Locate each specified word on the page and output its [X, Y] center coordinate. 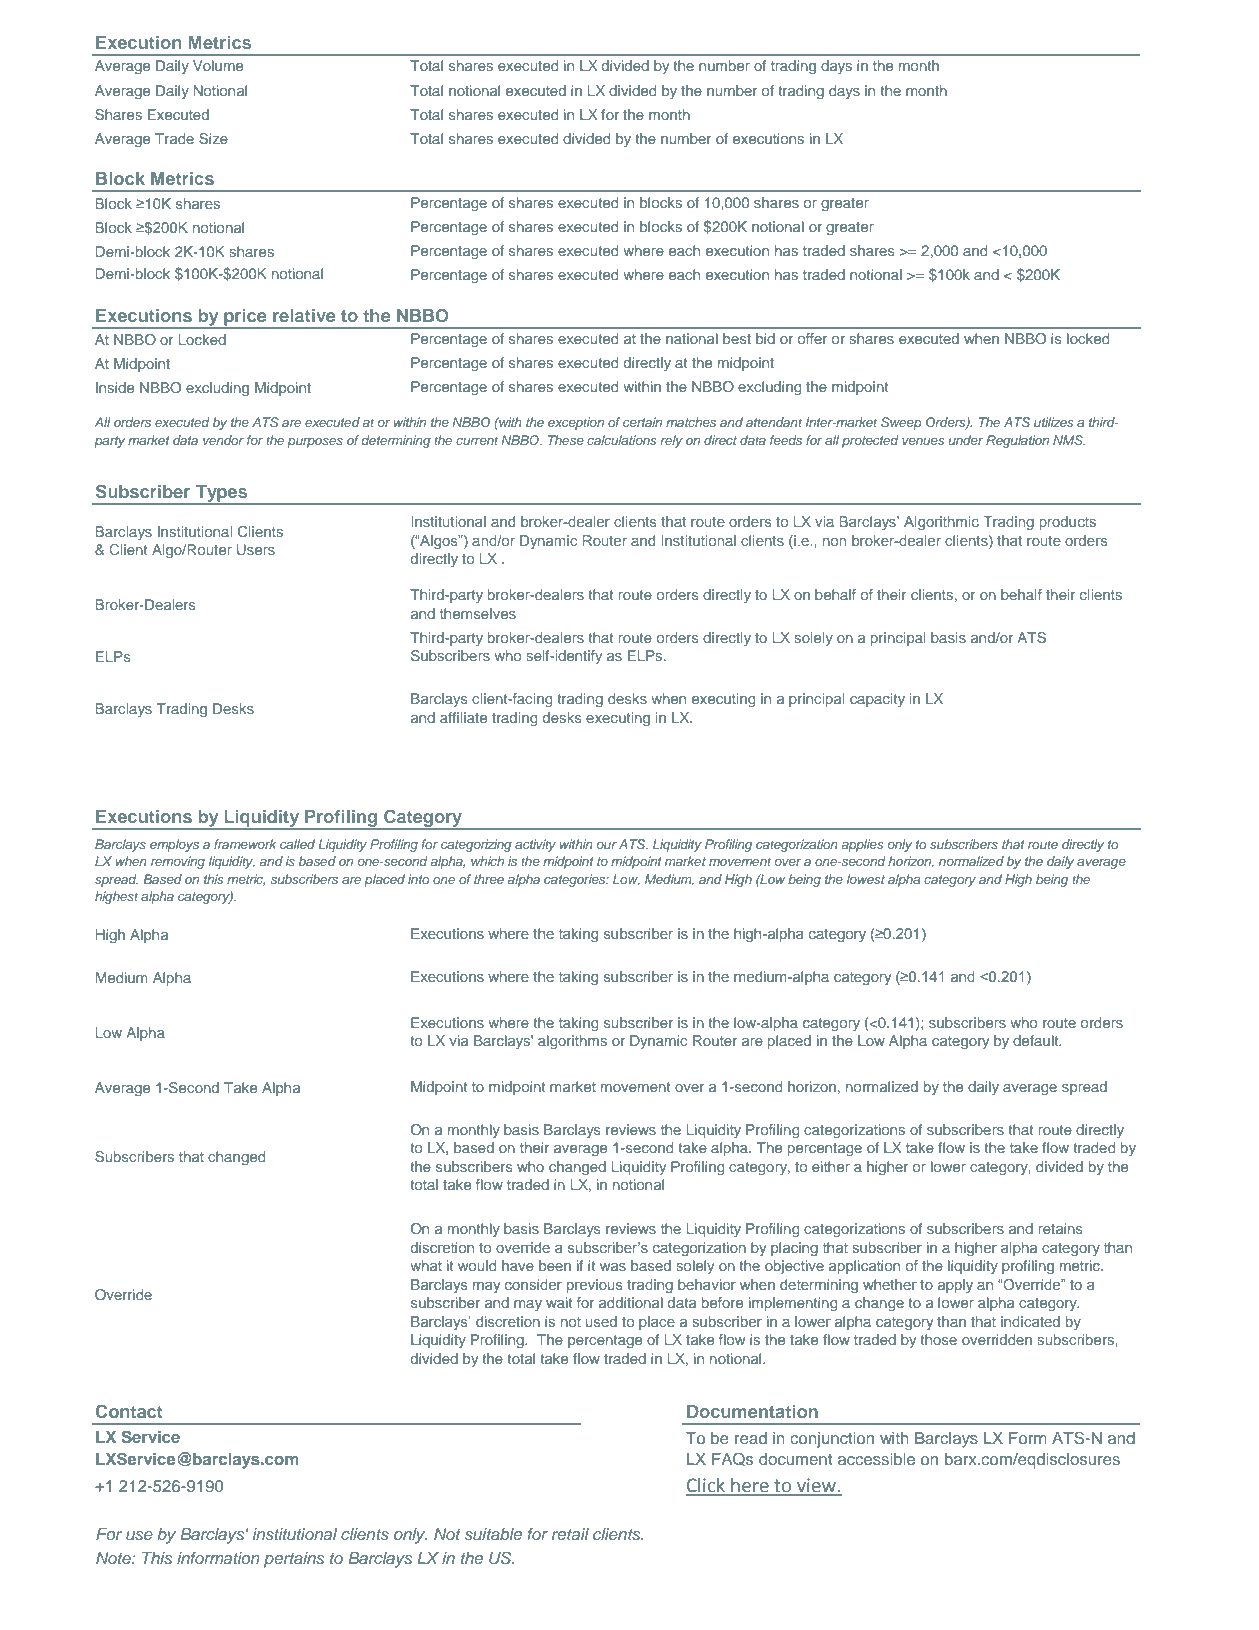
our [606, 845]
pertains [294, 1560]
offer [812, 338]
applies [863, 845]
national [692, 338]
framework [245, 844]
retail [570, 1534]
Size [213, 139]
